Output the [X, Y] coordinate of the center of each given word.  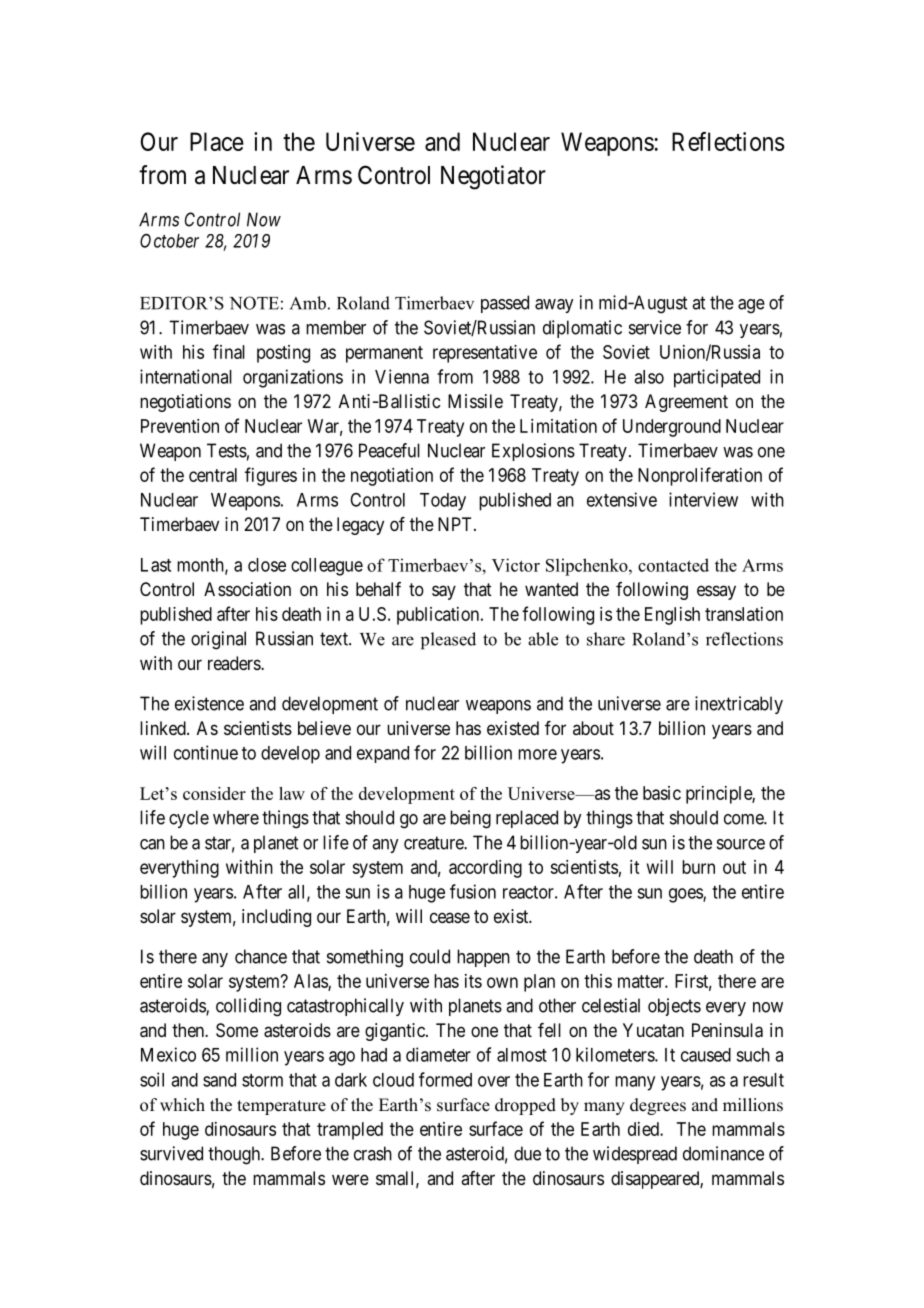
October [169, 240]
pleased [448, 641]
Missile [475, 401]
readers [235, 663]
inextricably [739, 705]
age [751, 306]
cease [450, 917]
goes [686, 895]
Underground [672, 428]
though [235, 1155]
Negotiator [493, 177]
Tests [227, 450]
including [276, 918]
